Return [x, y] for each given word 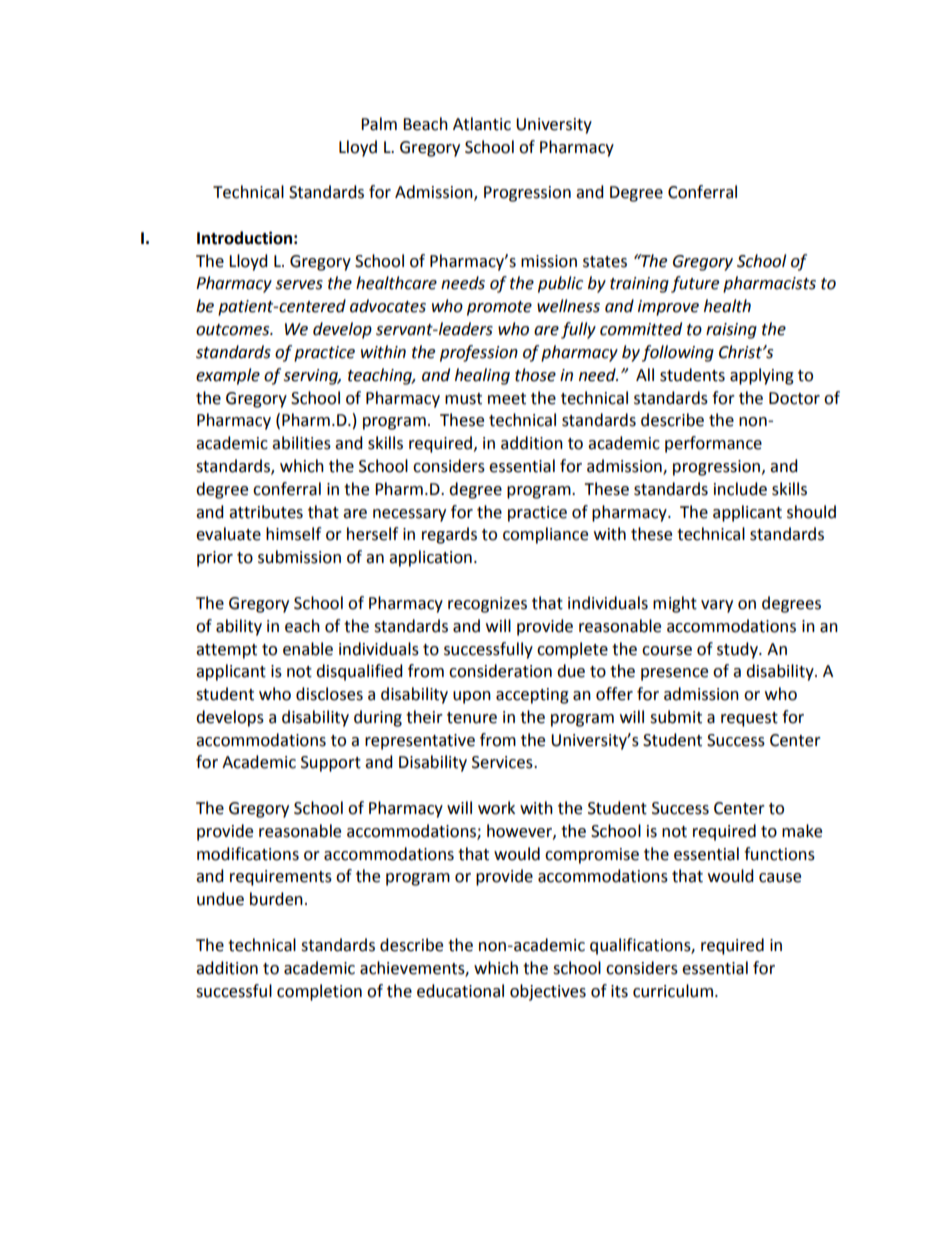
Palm [379, 124]
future [695, 284]
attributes [266, 512]
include [740, 489]
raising [731, 331]
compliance [545, 535]
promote [499, 308]
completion [319, 992]
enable [308, 649]
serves [299, 285]
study [738, 650]
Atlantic [482, 124]
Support [331, 764]
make [802, 831]
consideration [500, 671]
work [496, 808]
